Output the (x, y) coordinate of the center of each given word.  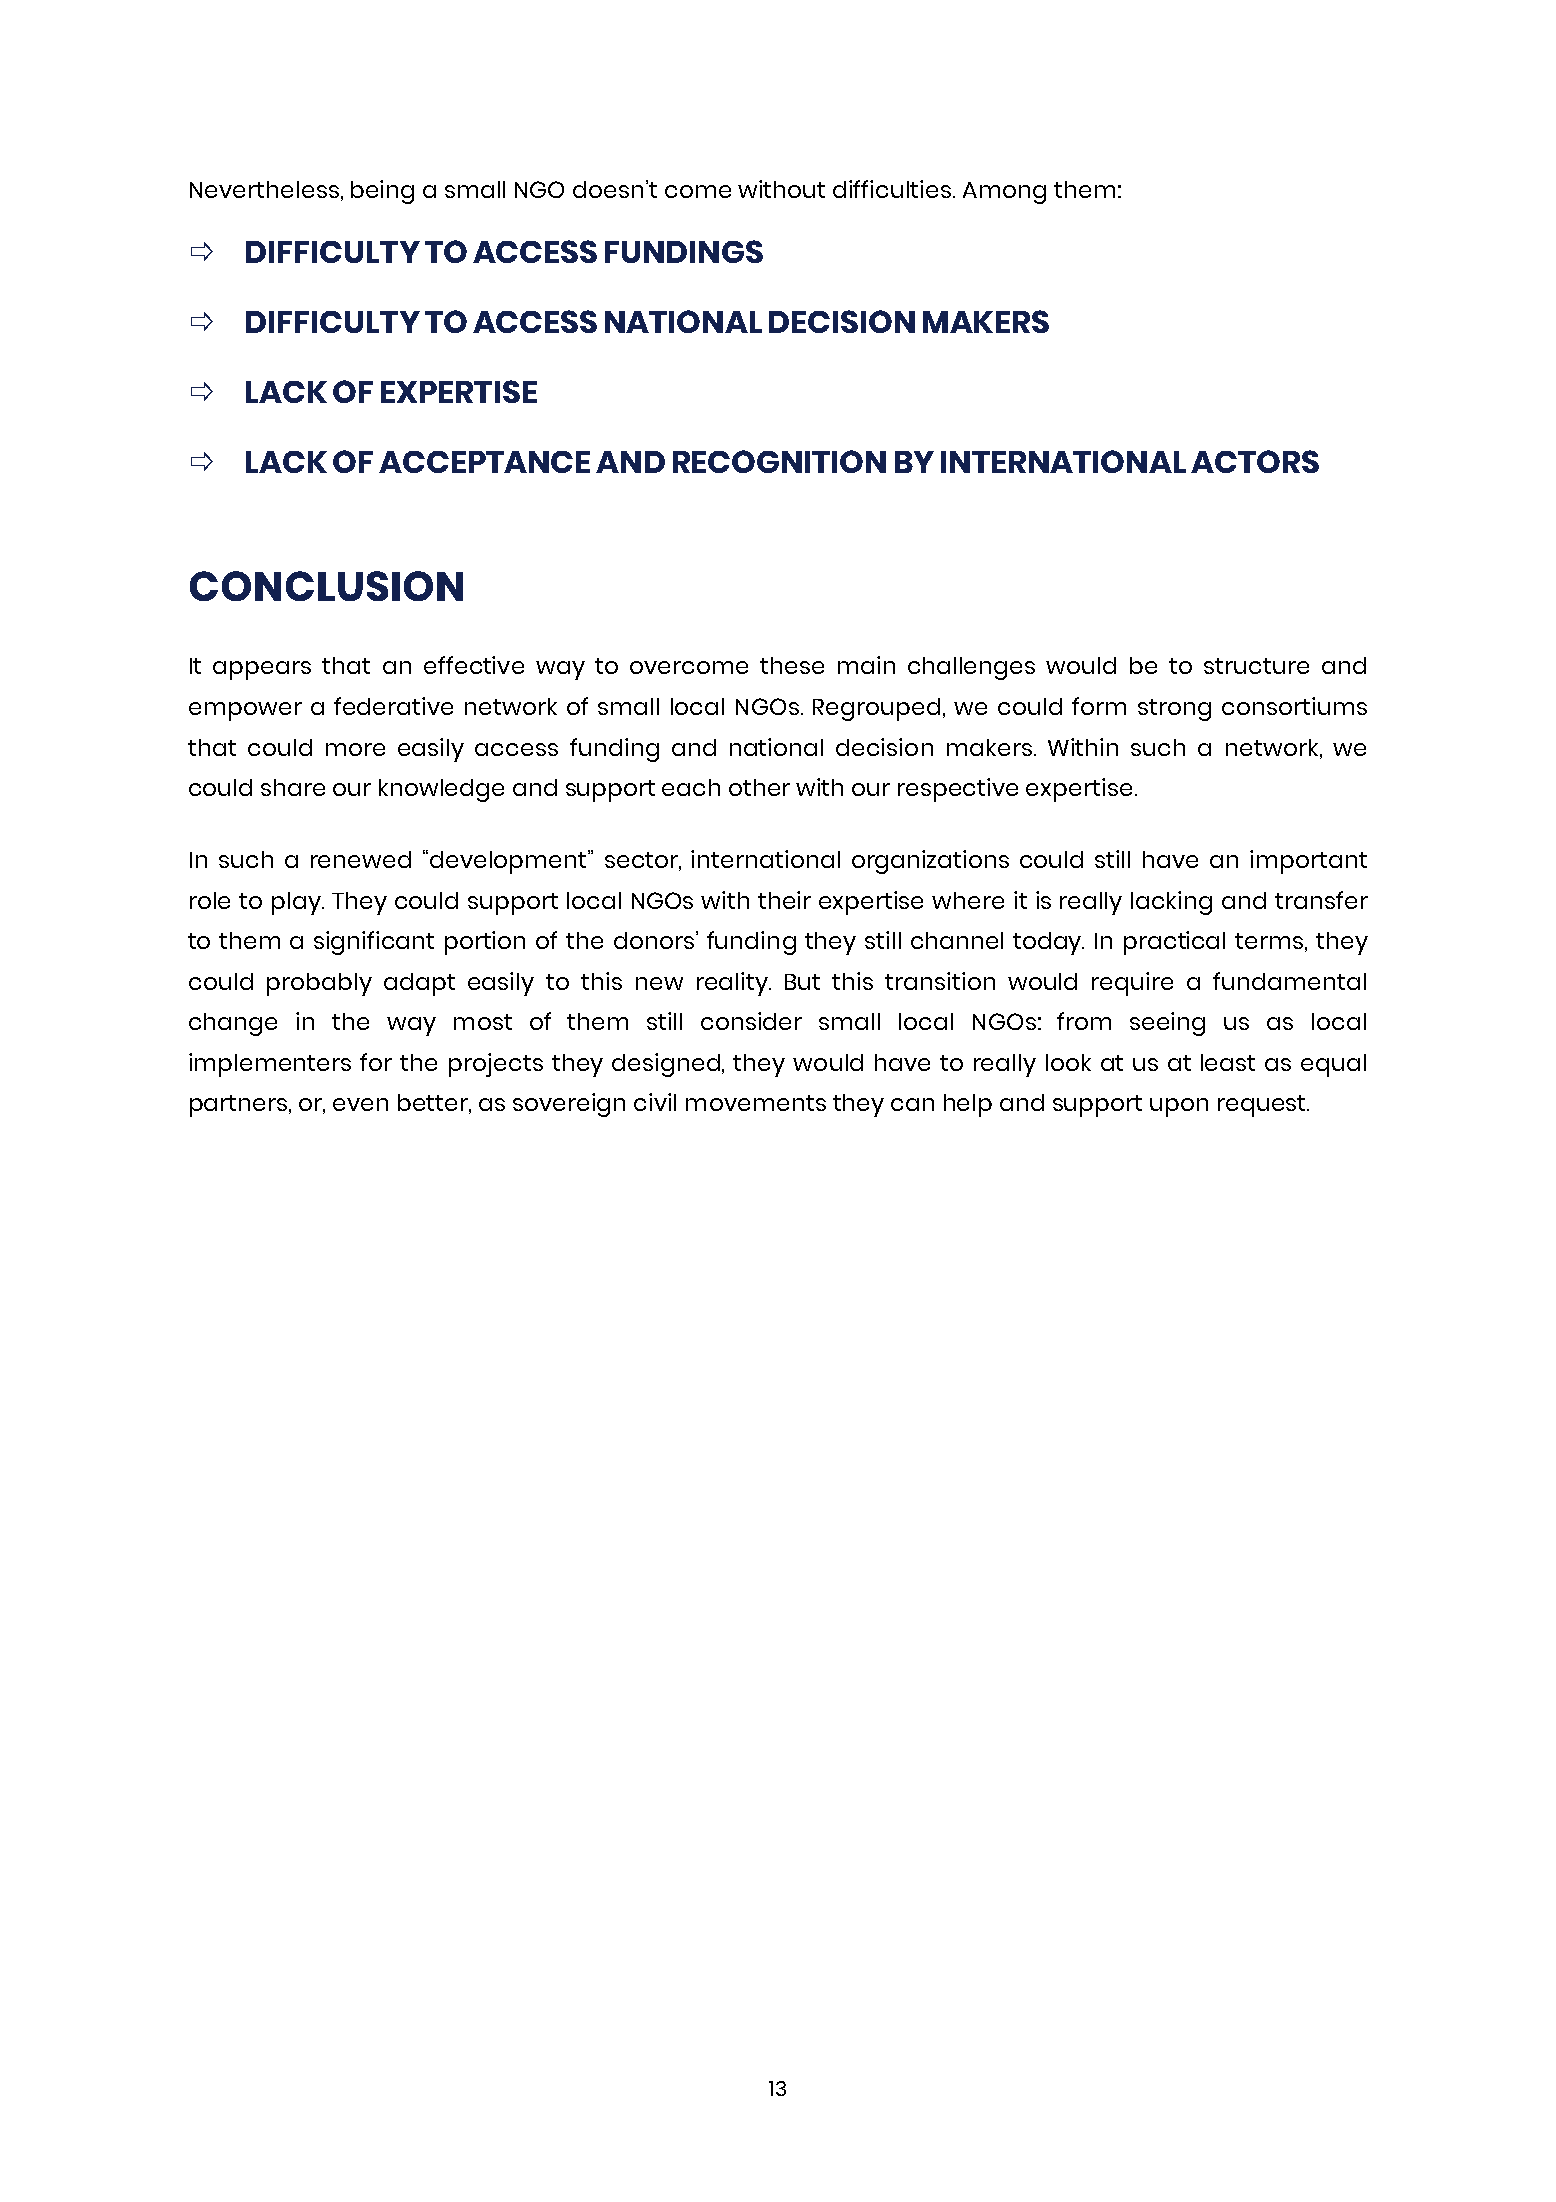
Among (1004, 193)
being (382, 192)
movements (756, 1103)
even (360, 1104)
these (792, 665)
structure (1256, 666)
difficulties (893, 189)
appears (262, 670)
